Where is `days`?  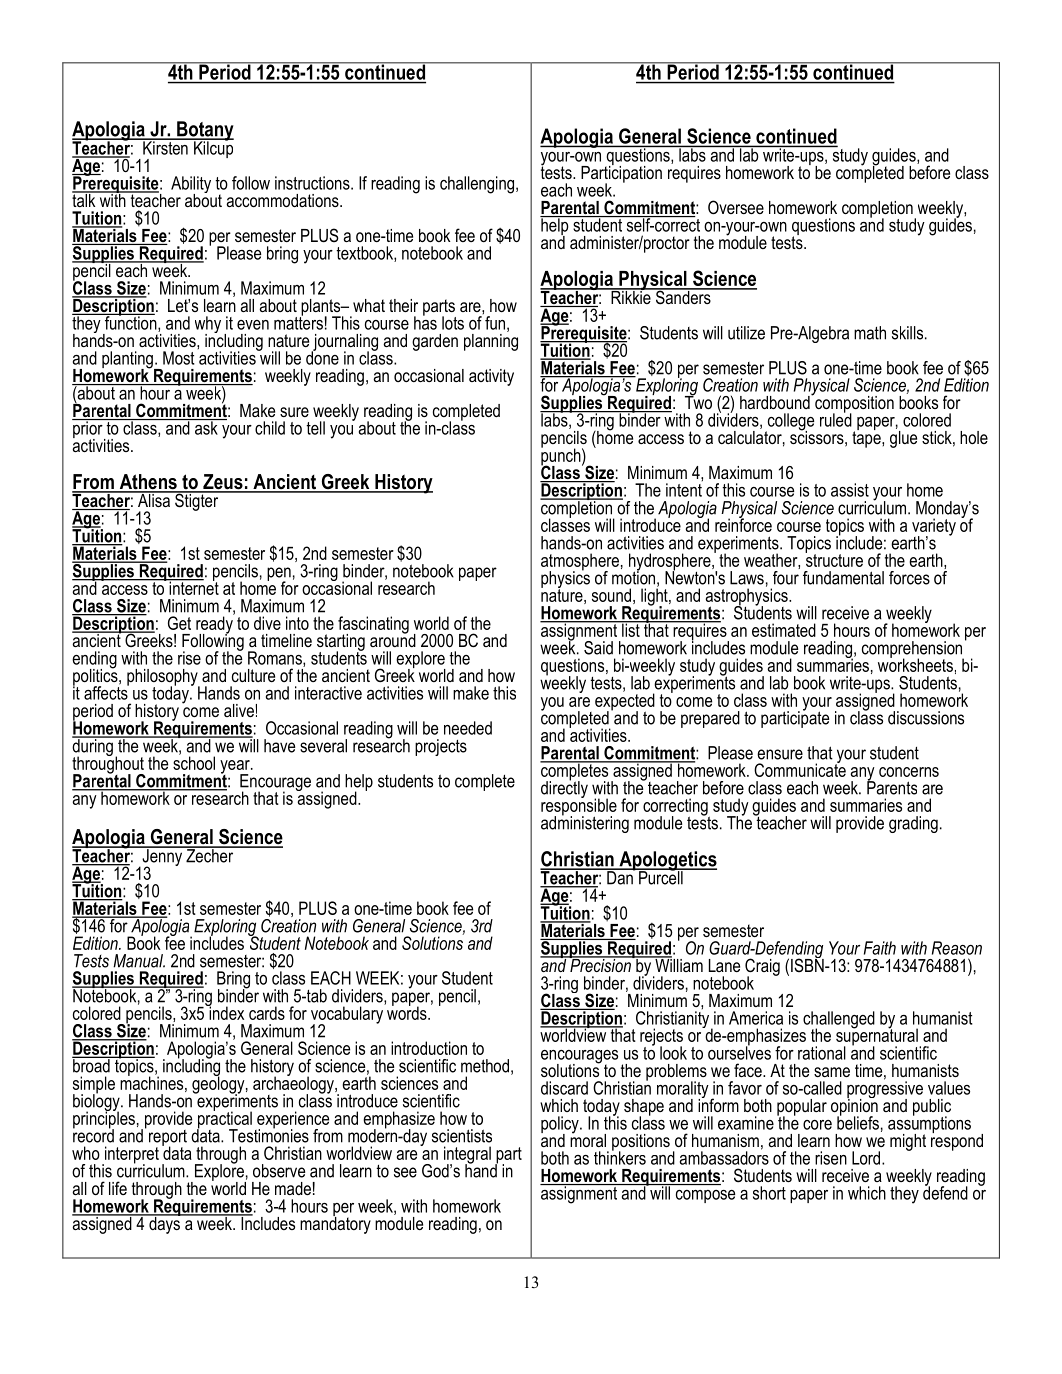 days is located at coordinates (164, 1224).
